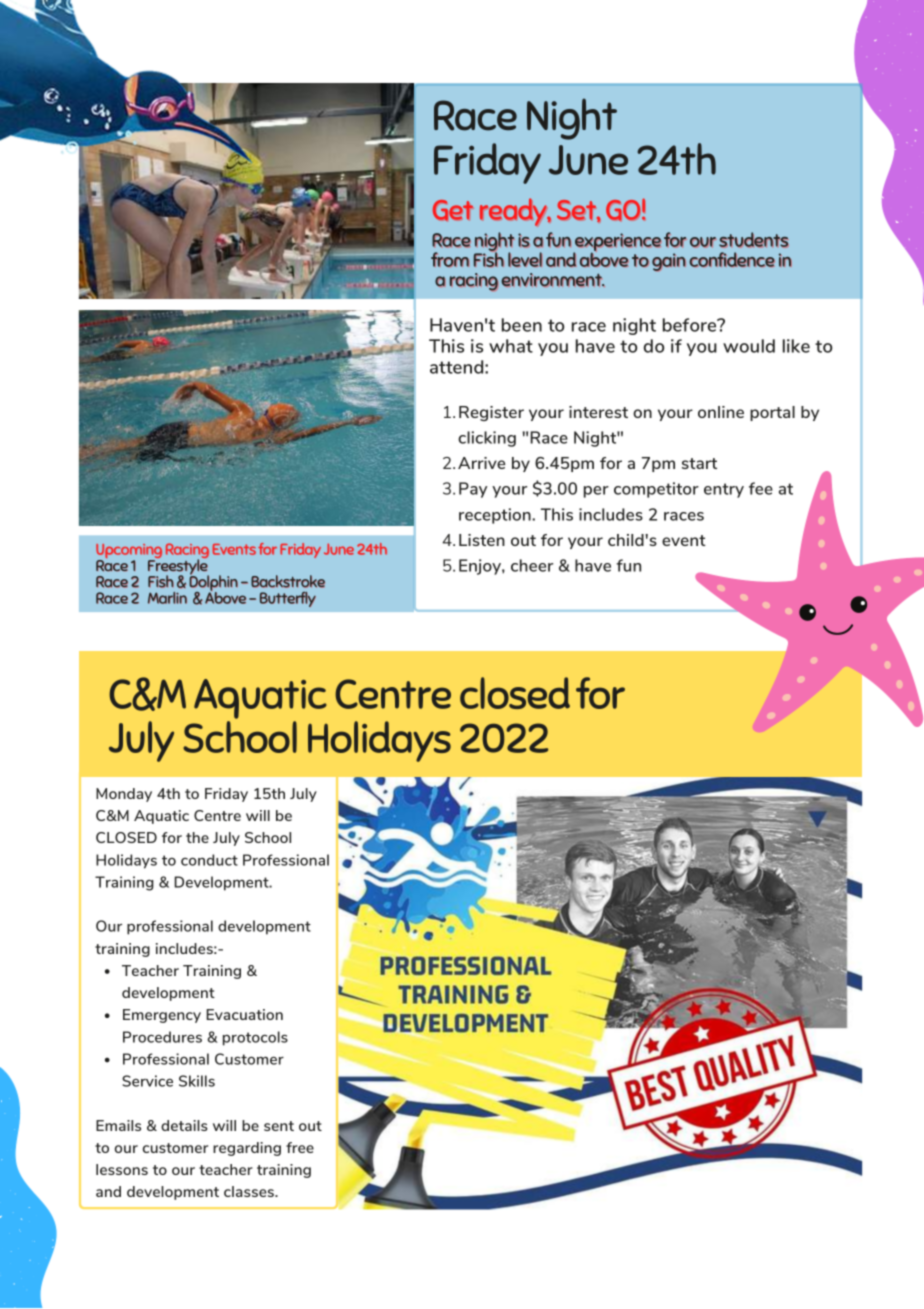  Describe the element at coordinates (724, 490) in the screenshot. I see `entry` at that location.
